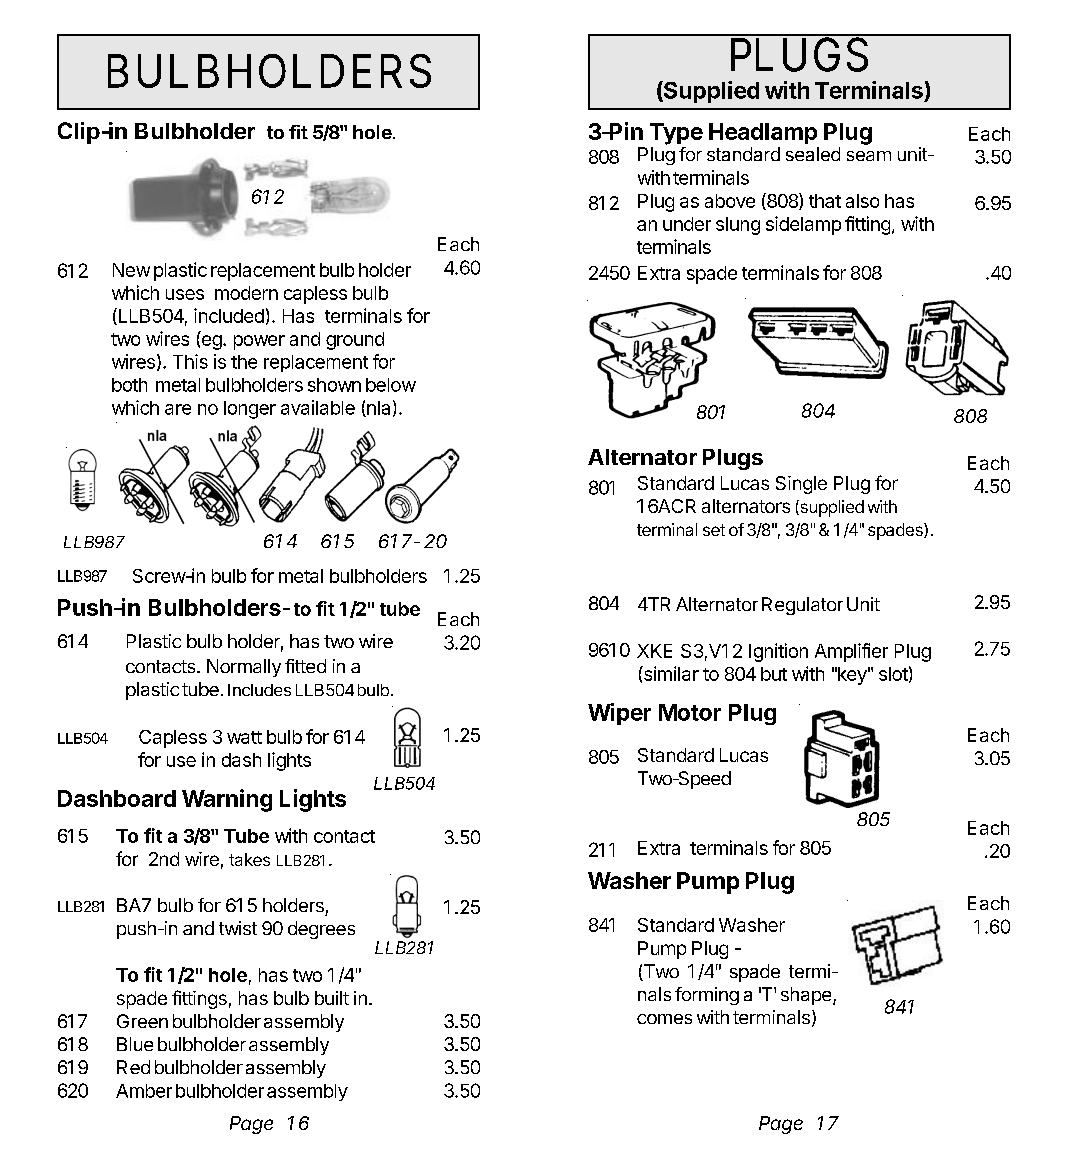  I want to click on New, so click(131, 270).
